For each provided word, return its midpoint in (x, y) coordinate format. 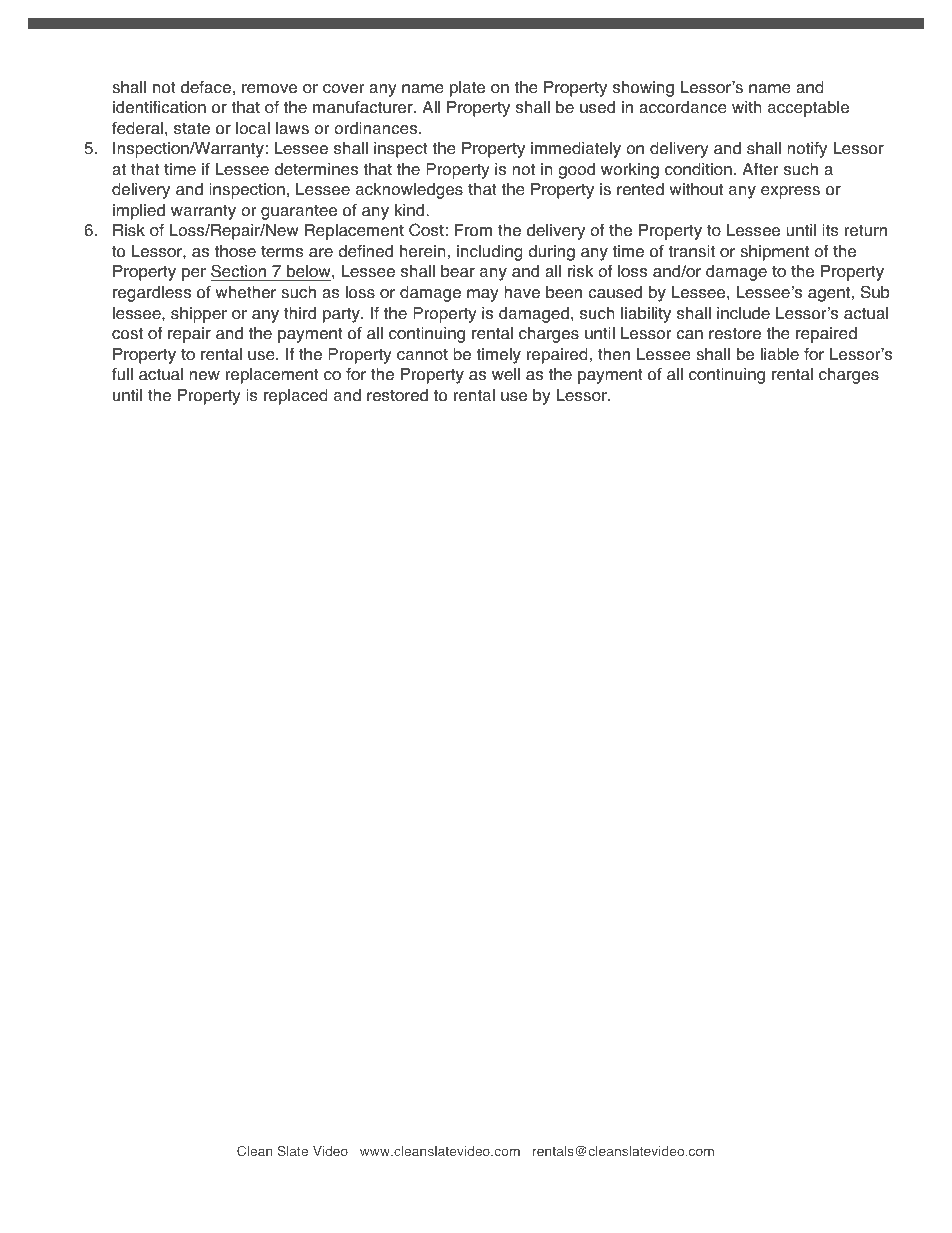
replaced (296, 397)
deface (206, 87)
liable (780, 354)
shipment (774, 253)
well (506, 374)
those (235, 251)
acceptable (808, 109)
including (490, 253)
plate (467, 89)
